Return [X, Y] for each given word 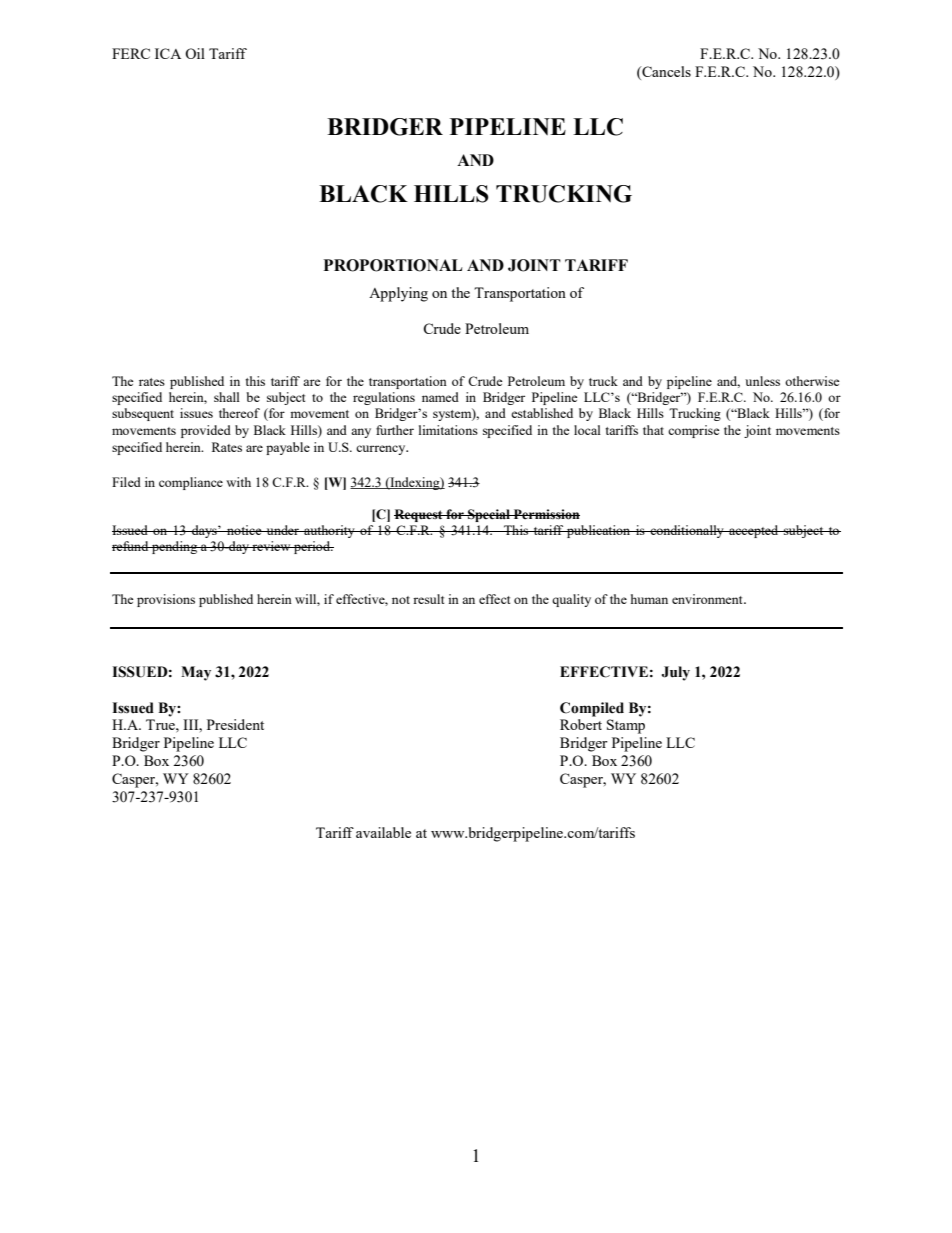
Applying [398, 294]
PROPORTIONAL [393, 265]
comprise [694, 431]
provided [206, 431]
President [235, 724]
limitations [448, 430]
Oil [195, 53]
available [383, 832]
